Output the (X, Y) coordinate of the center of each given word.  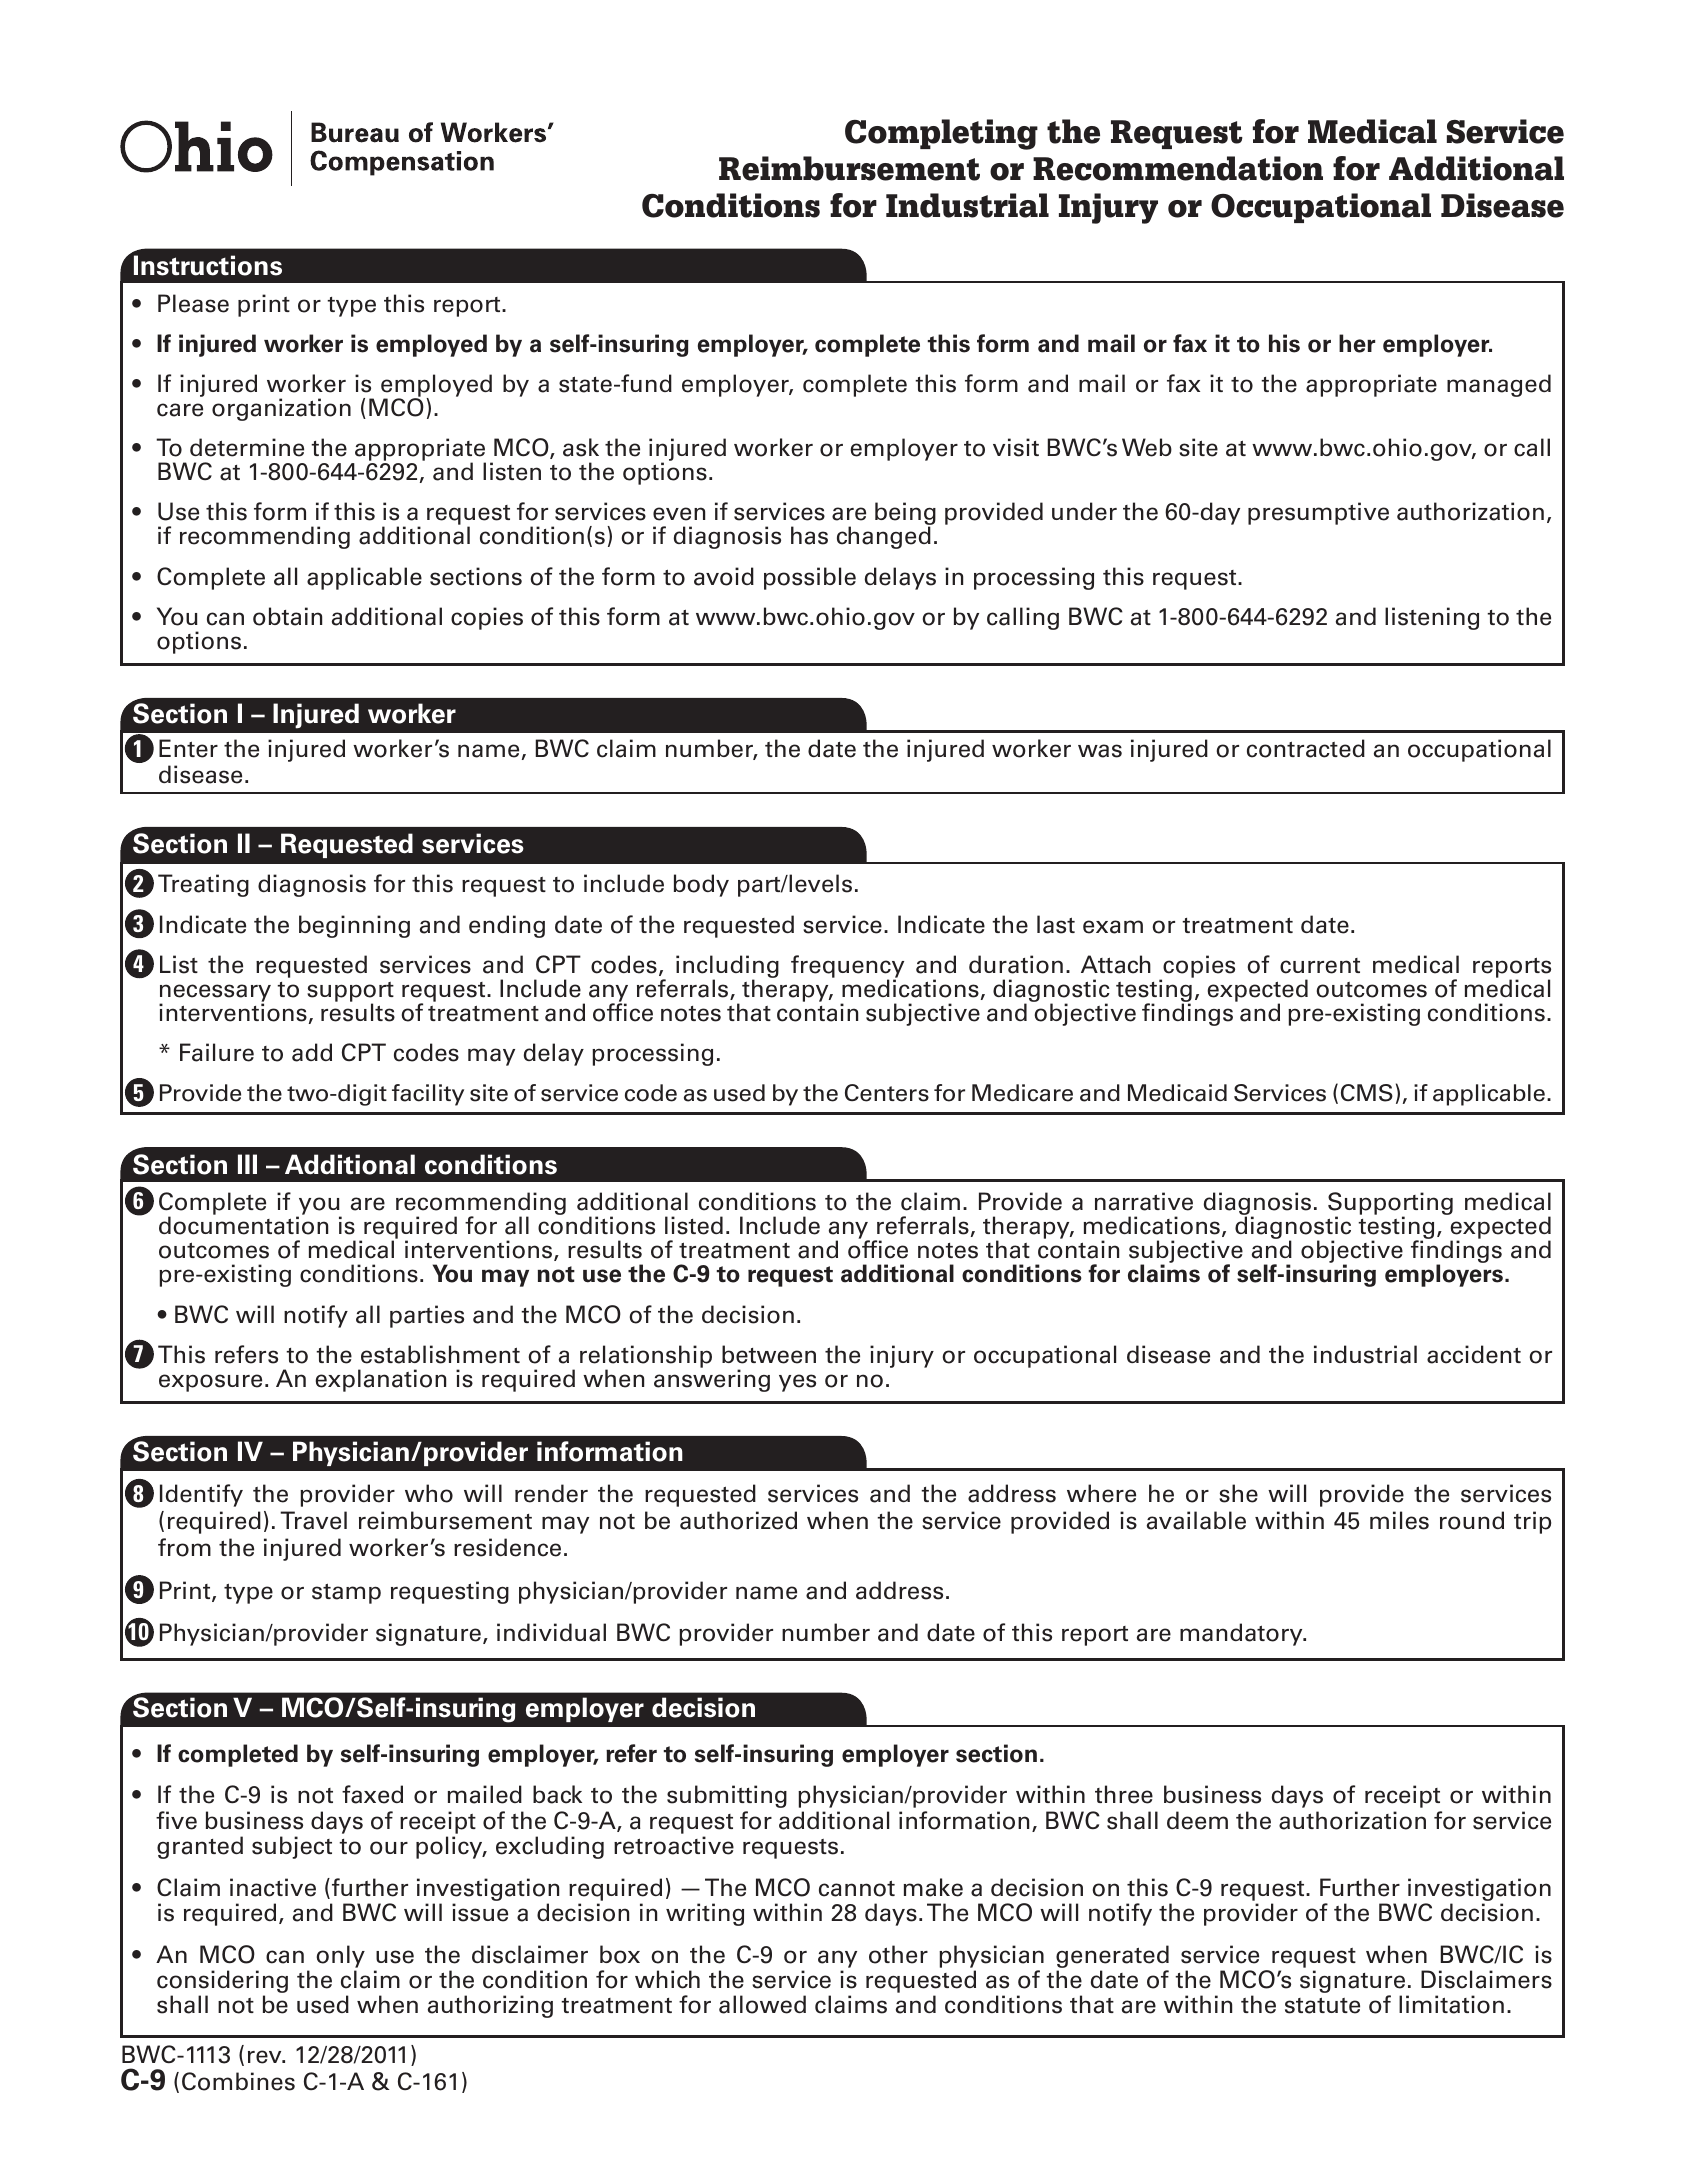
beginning (354, 926)
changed (884, 537)
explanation (381, 1380)
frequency (847, 967)
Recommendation (1178, 168)
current (1320, 966)
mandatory (1242, 1634)
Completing (941, 134)
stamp (346, 1593)
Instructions (208, 265)
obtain (287, 616)
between (769, 1354)
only (340, 1956)
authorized (738, 1520)
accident (1474, 1354)
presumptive (1318, 513)
